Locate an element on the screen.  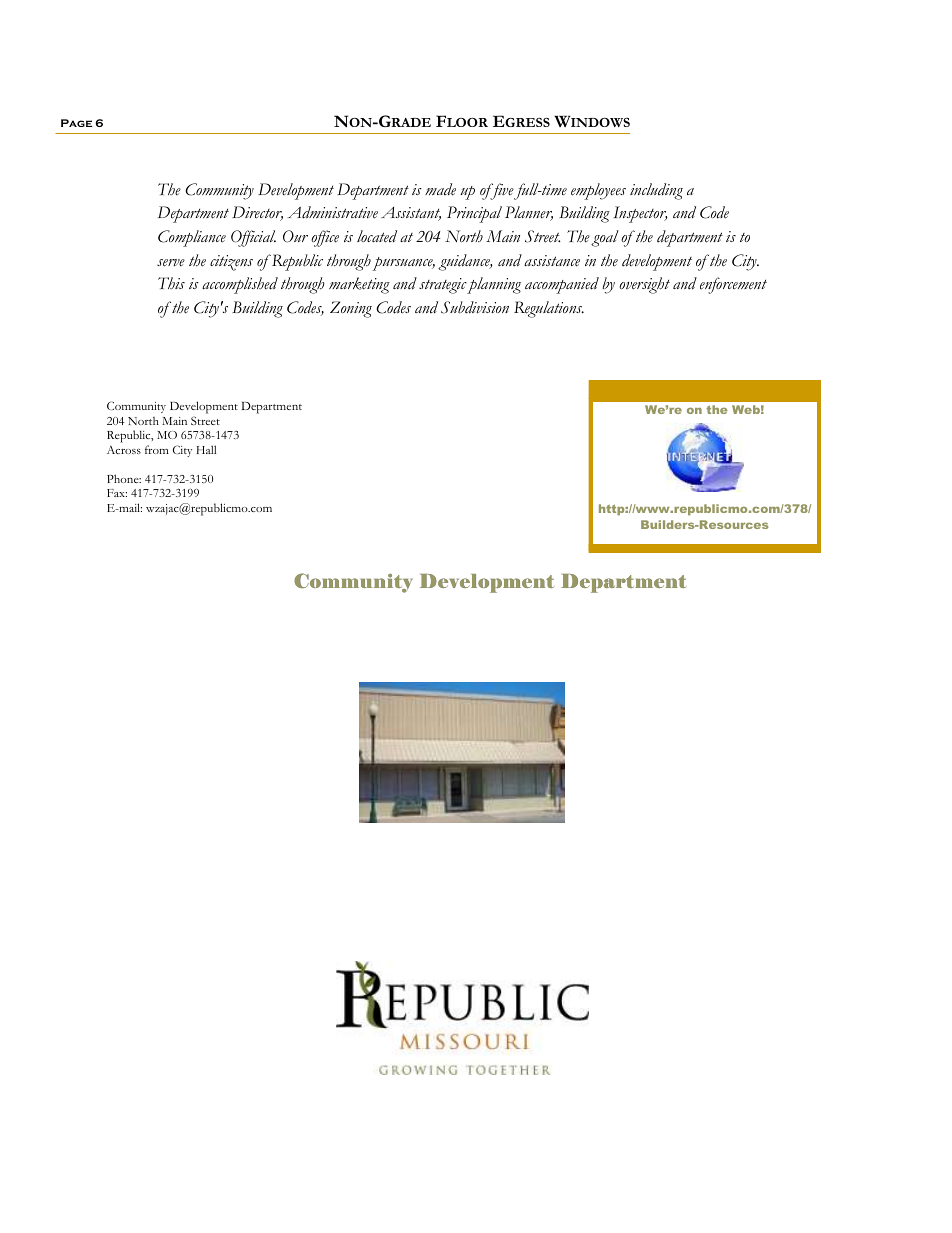
Director is located at coordinates (257, 213).
